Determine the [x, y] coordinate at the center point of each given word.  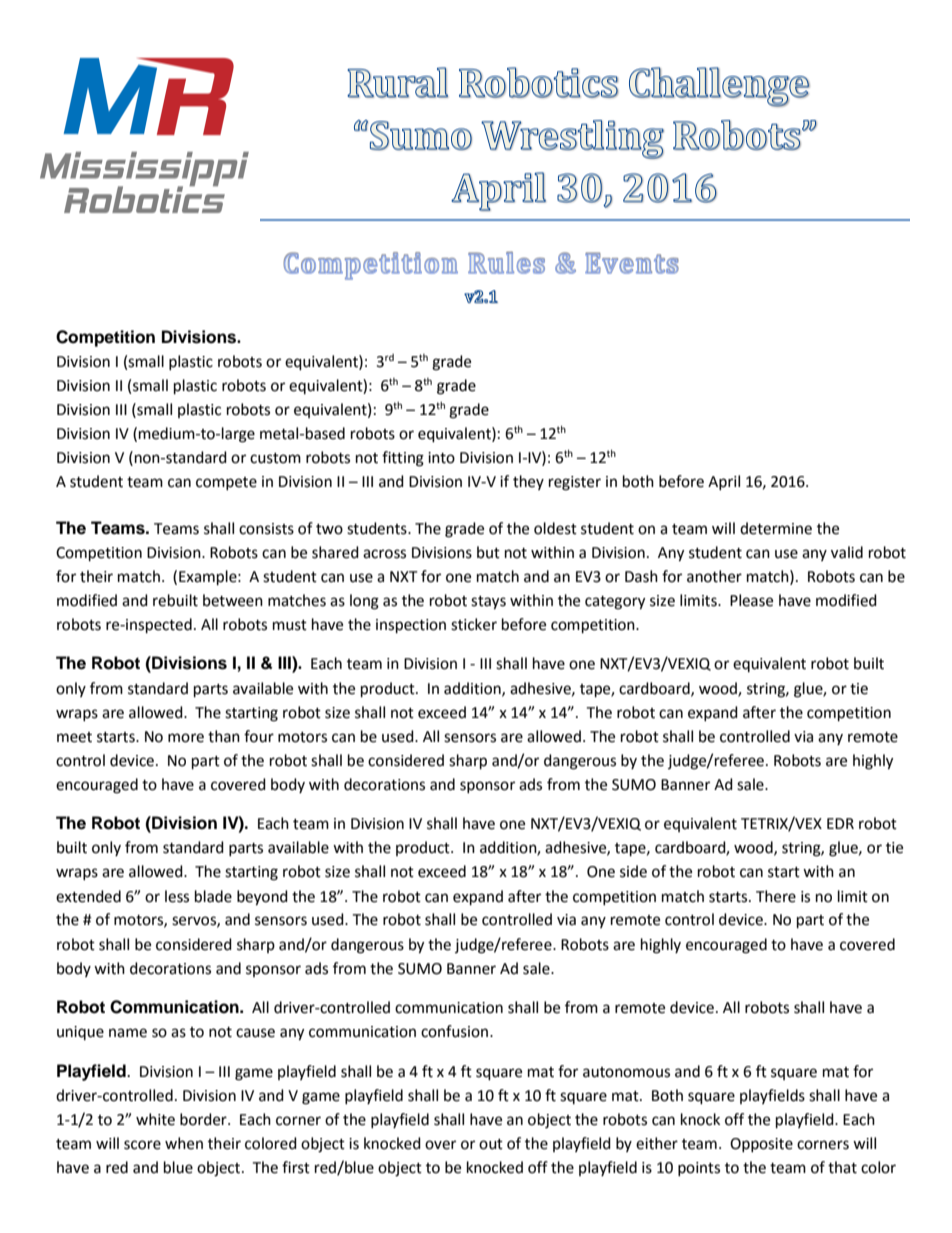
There [776, 896]
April [724, 482]
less [177, 896]
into [441, 458]
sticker [474, 624]
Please [751, 600]
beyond [262, 898]
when [184, 1143]
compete [226, 483]
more [186, 738]
